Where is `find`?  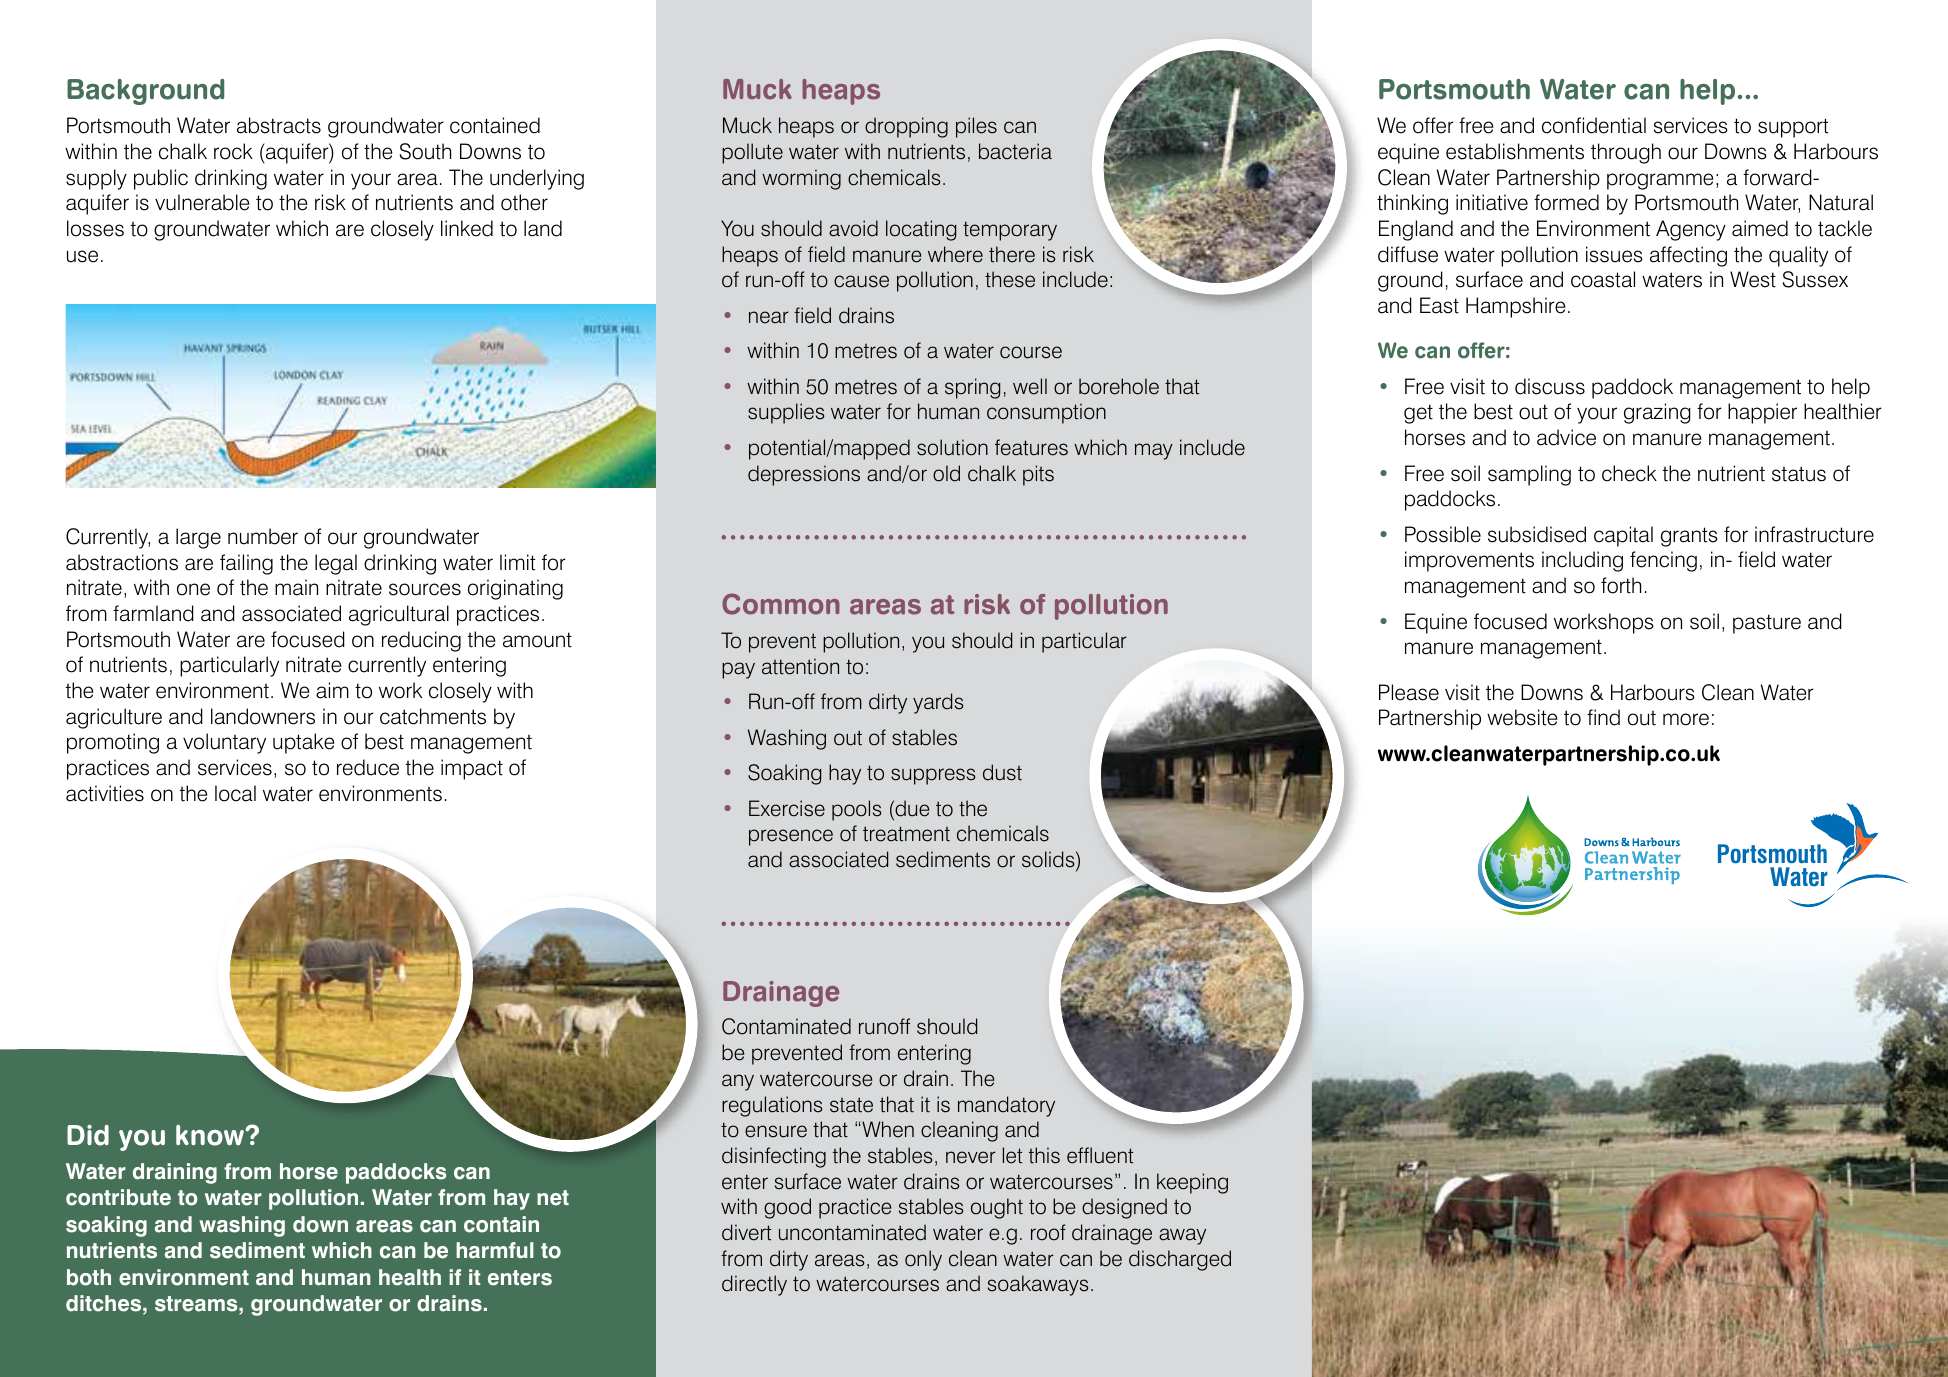
find is located at coordinates (1603, 717).
